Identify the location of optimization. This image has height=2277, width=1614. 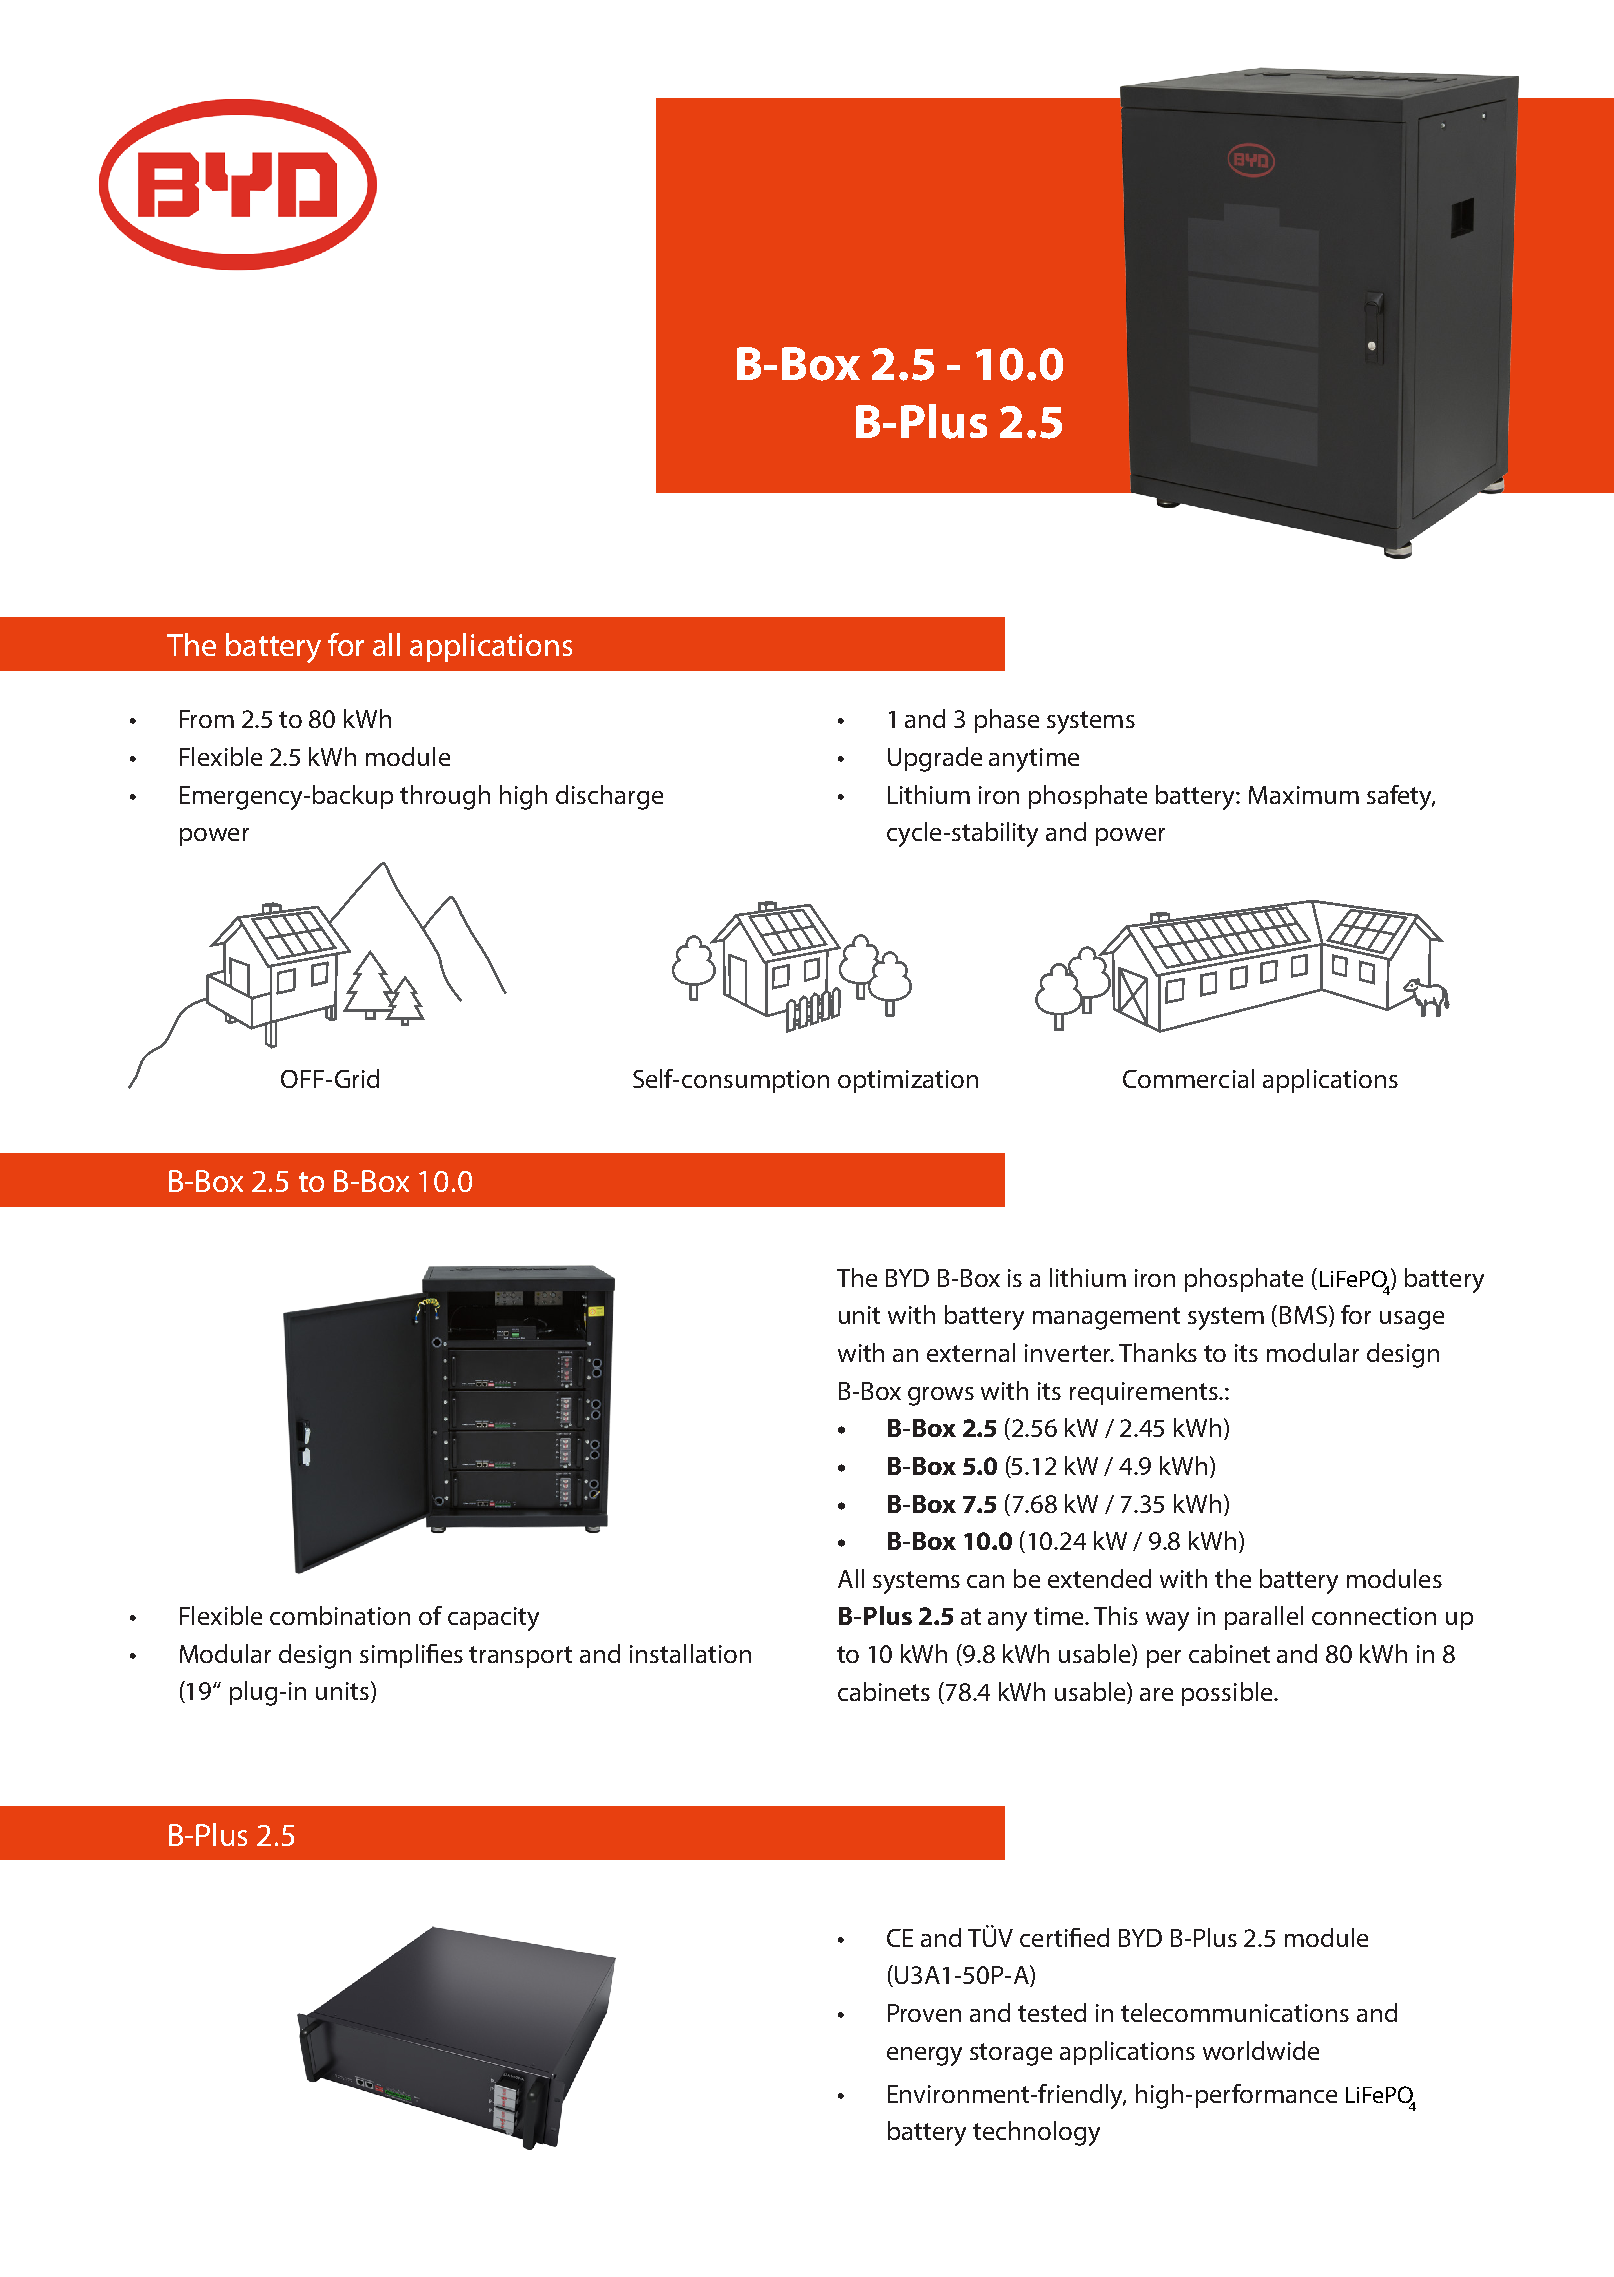
(908, 1081).
